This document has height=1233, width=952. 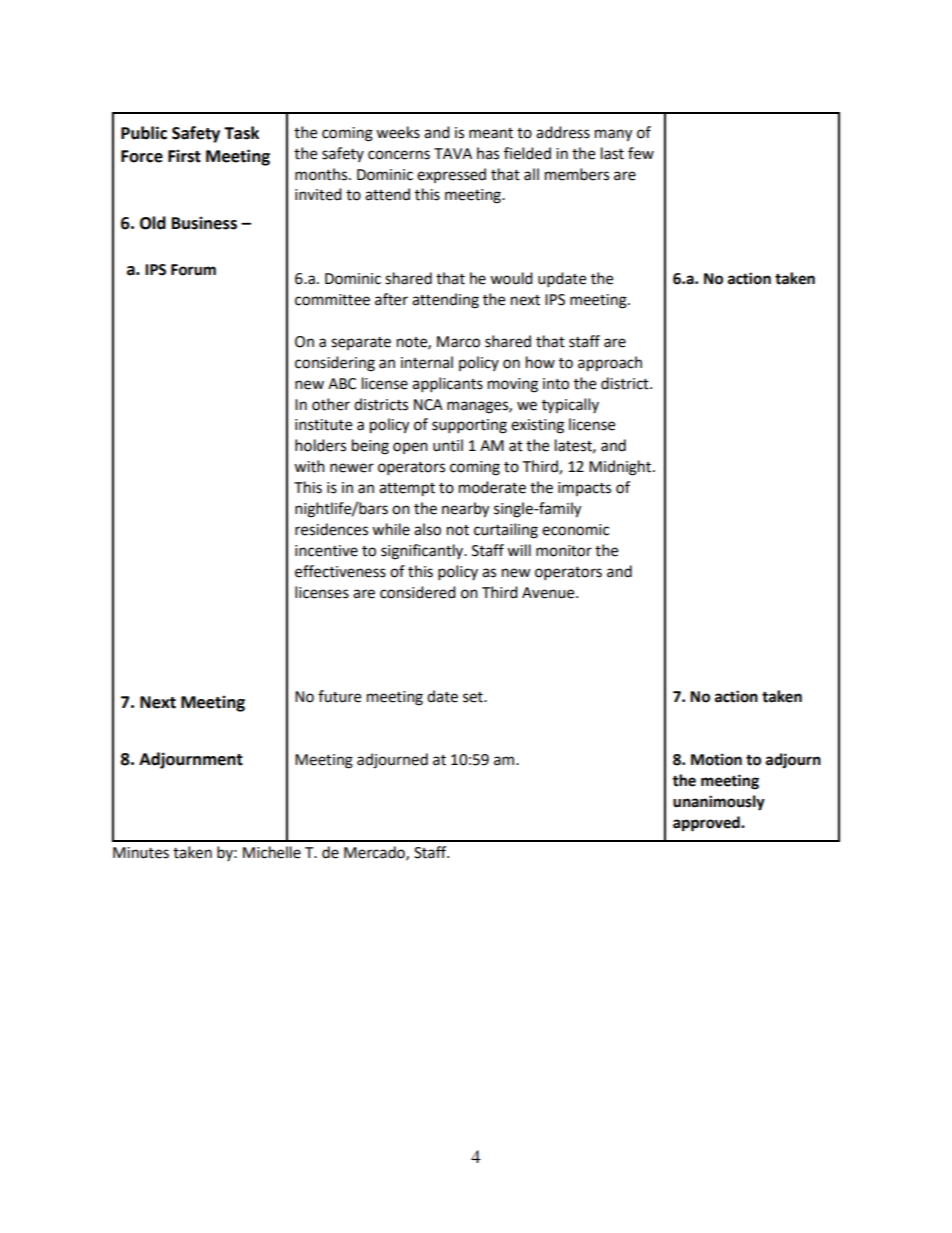 I want to click on Michelle, so click(x=272, y=852).
